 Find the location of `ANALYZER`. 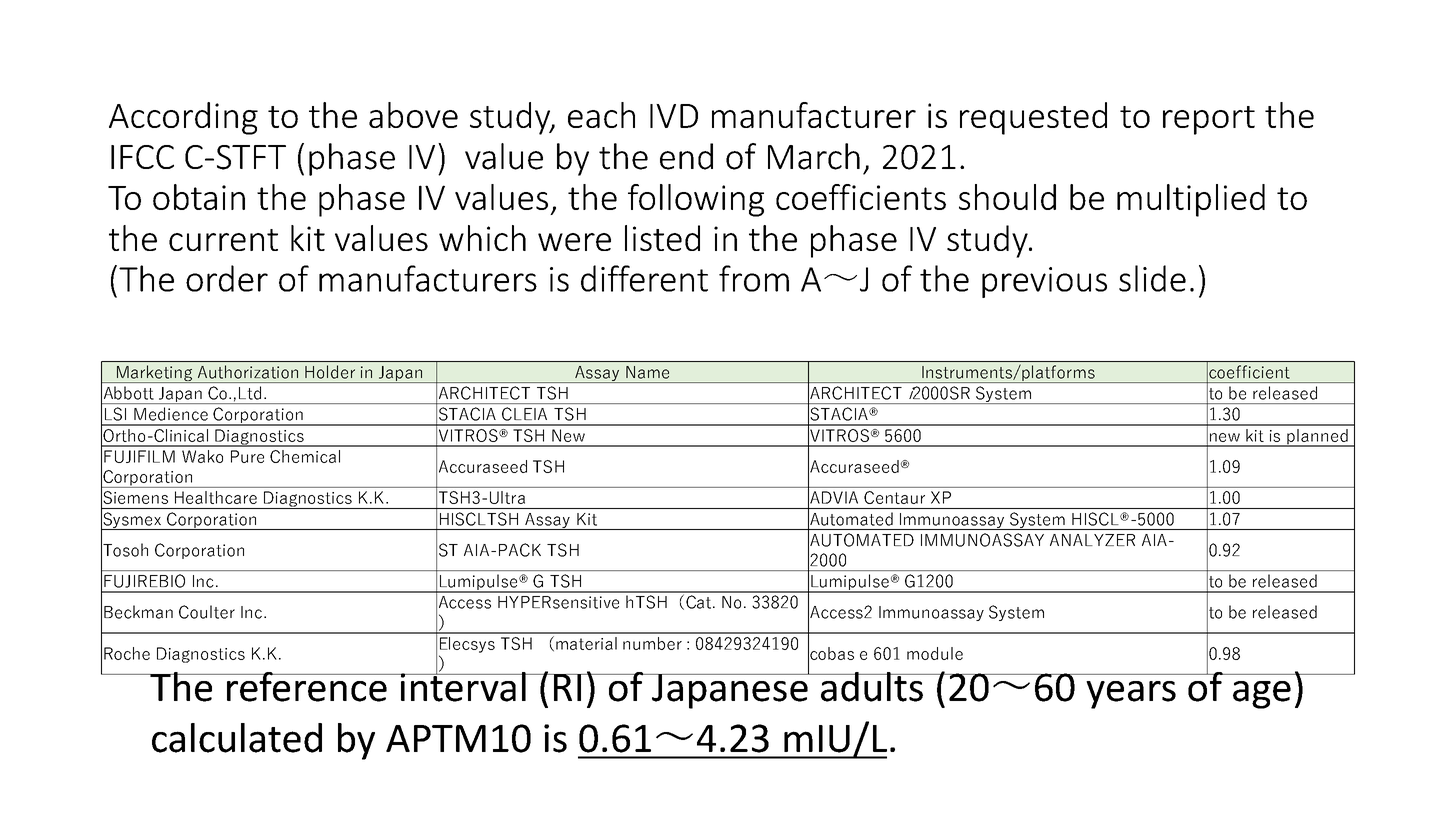

ANALYZER is located at coordinates (1092, 540).
